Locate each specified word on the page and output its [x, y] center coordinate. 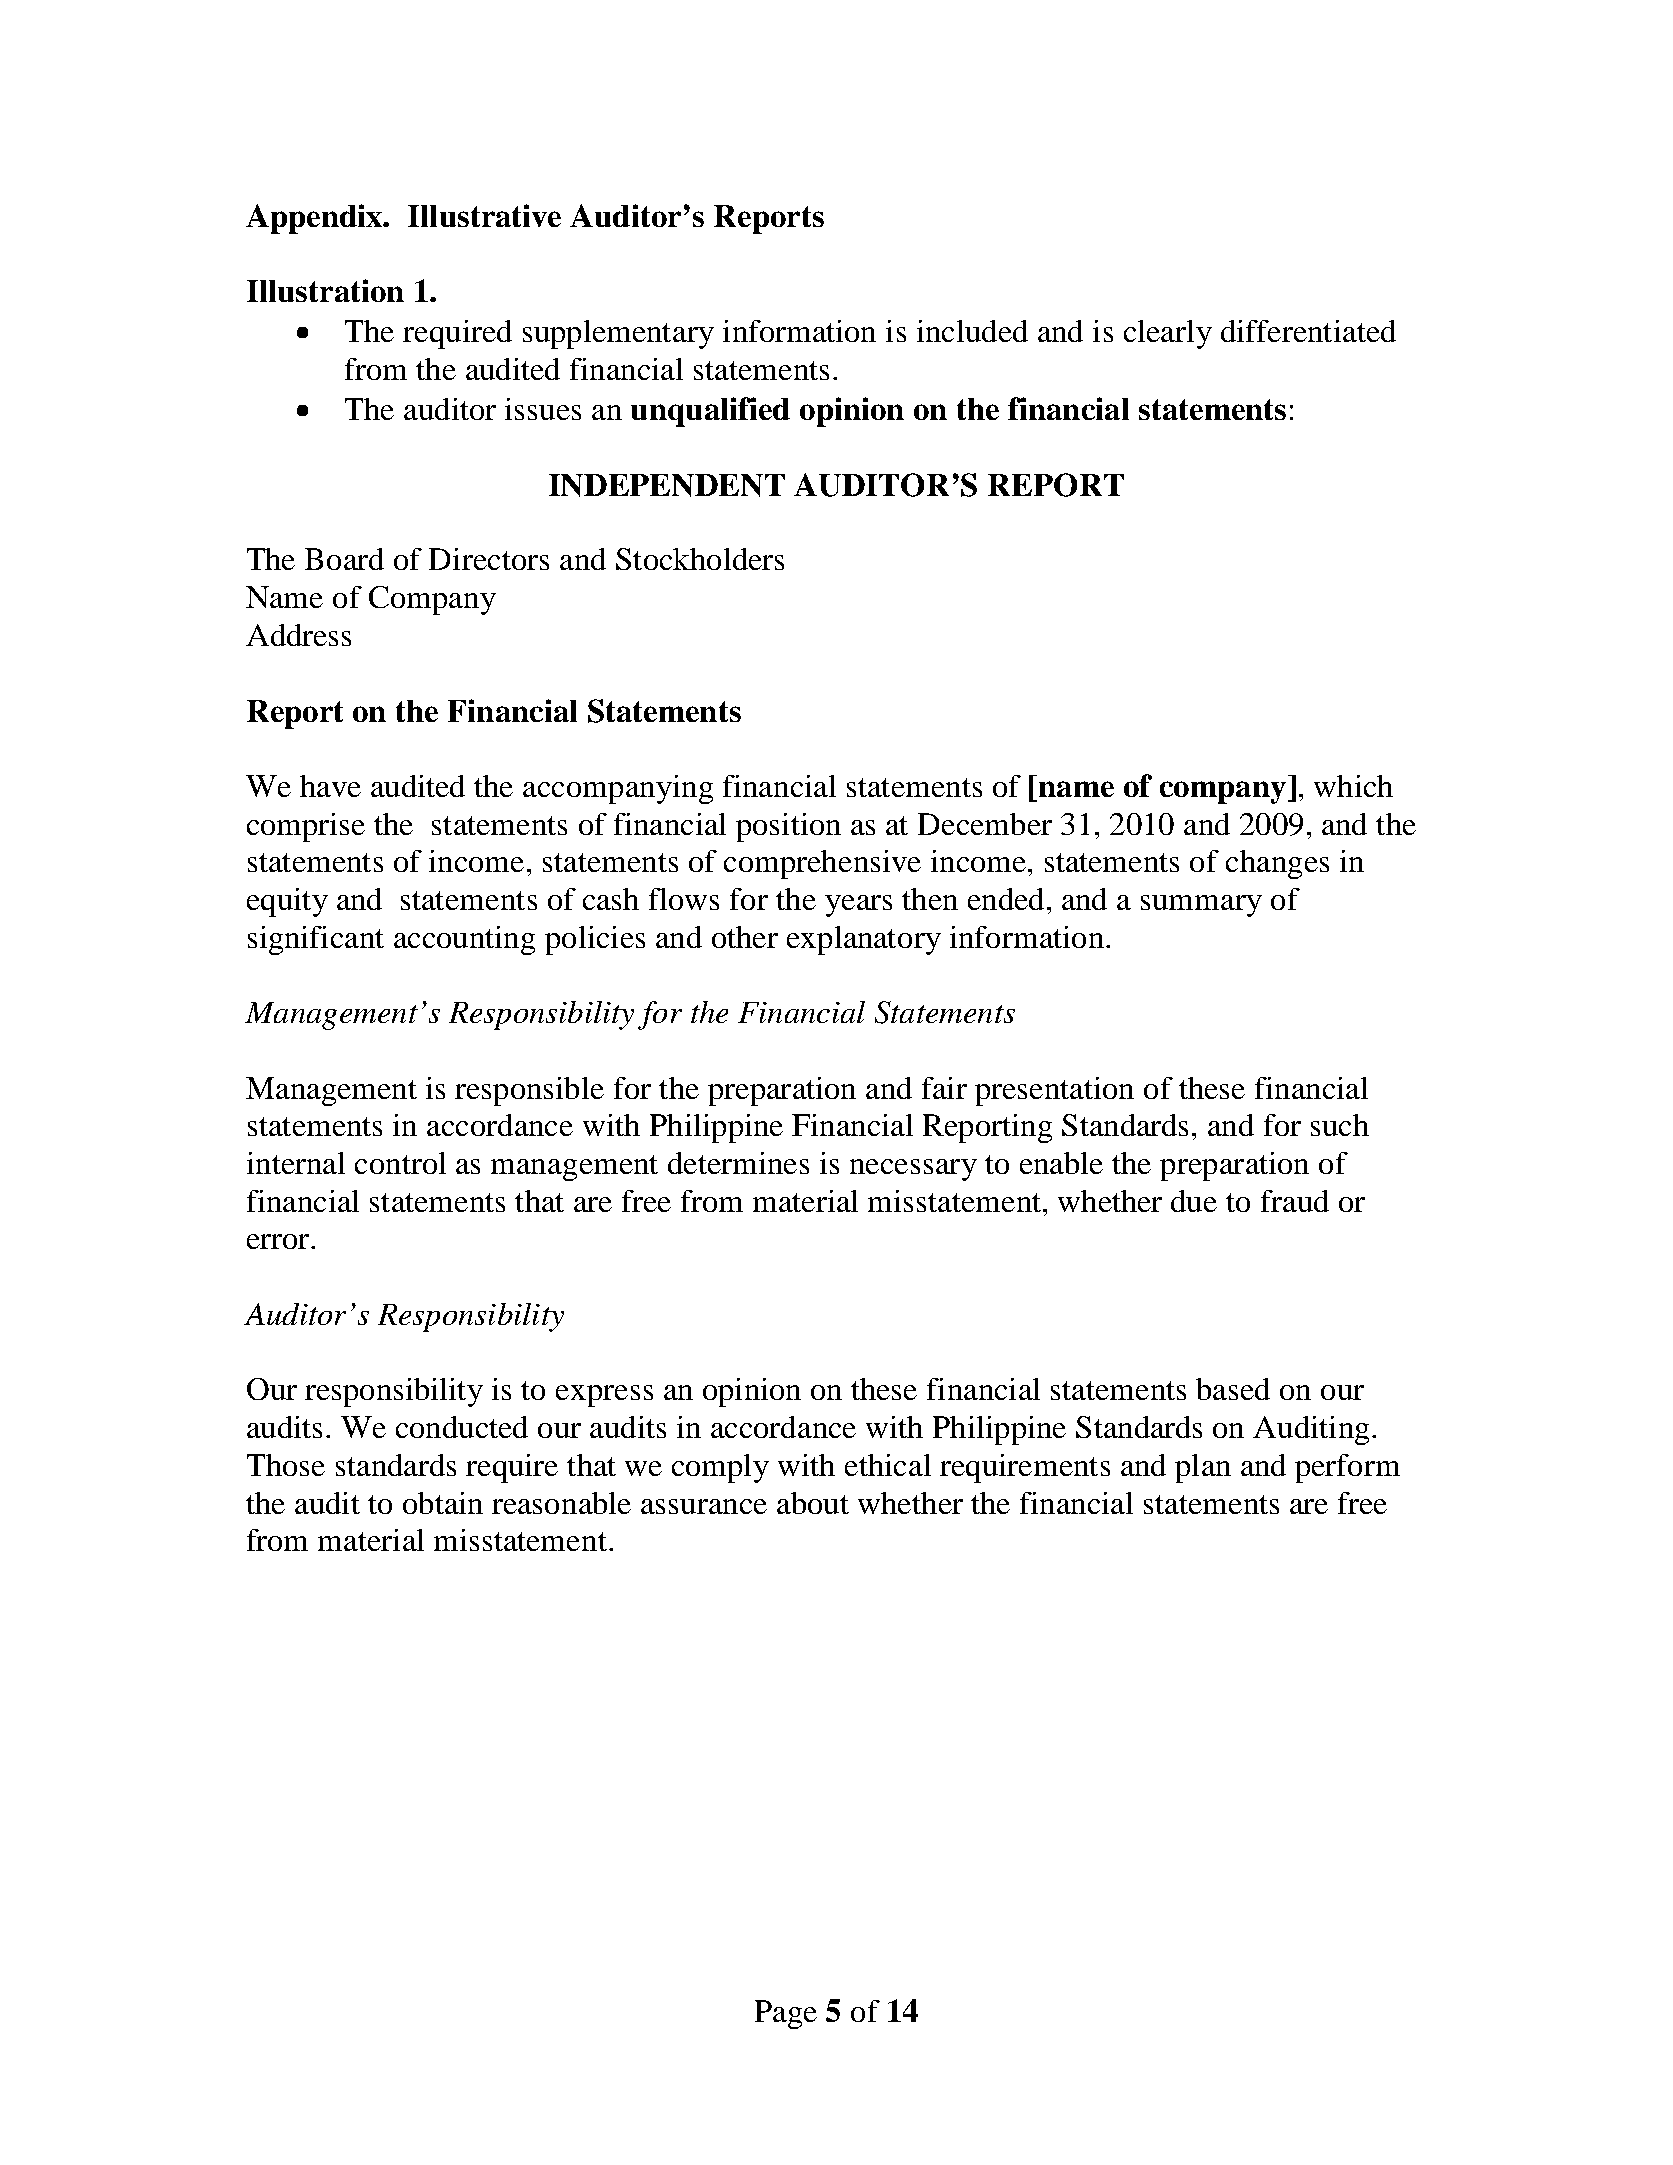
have [330, 786]
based [1233, 1389]
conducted [462, 1427]
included [972, 331]
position [788, 827]
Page [786, 2014]
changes [1277, 864]
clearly [1168, 334]
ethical [888, 1465]
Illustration [325, 290]
